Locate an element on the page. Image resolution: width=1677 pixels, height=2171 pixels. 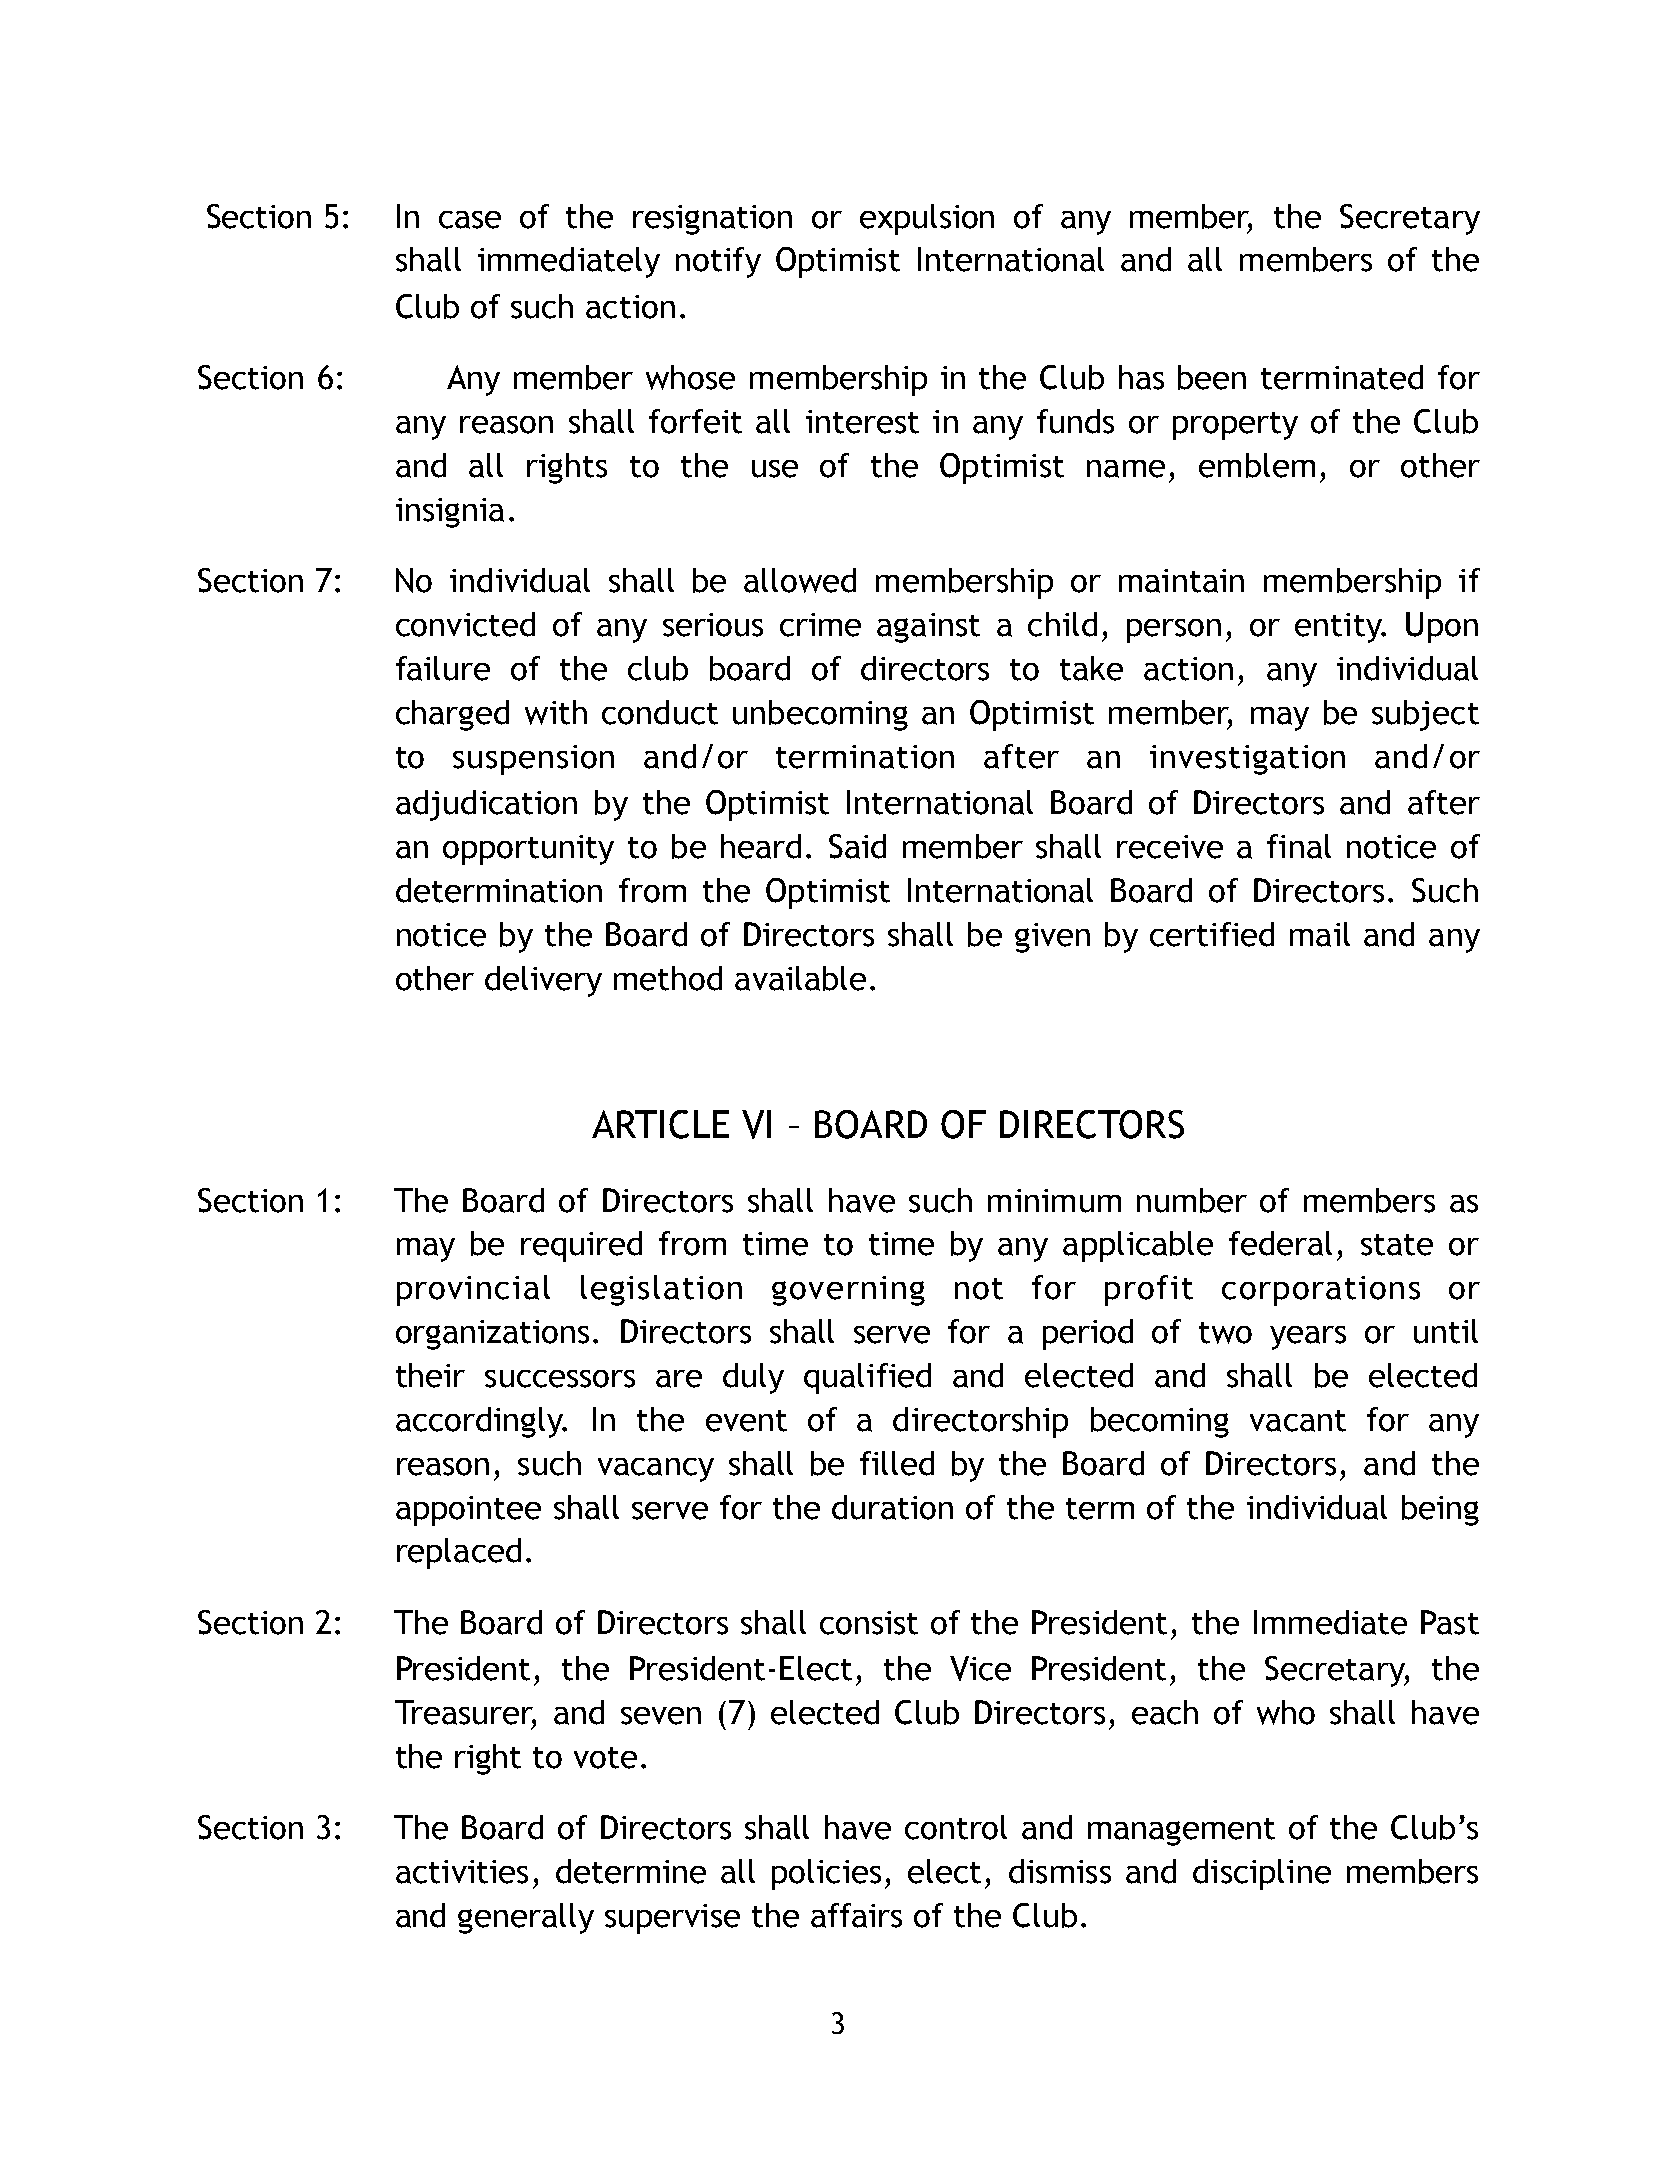
generally is located at coordinates (526, 1918).
